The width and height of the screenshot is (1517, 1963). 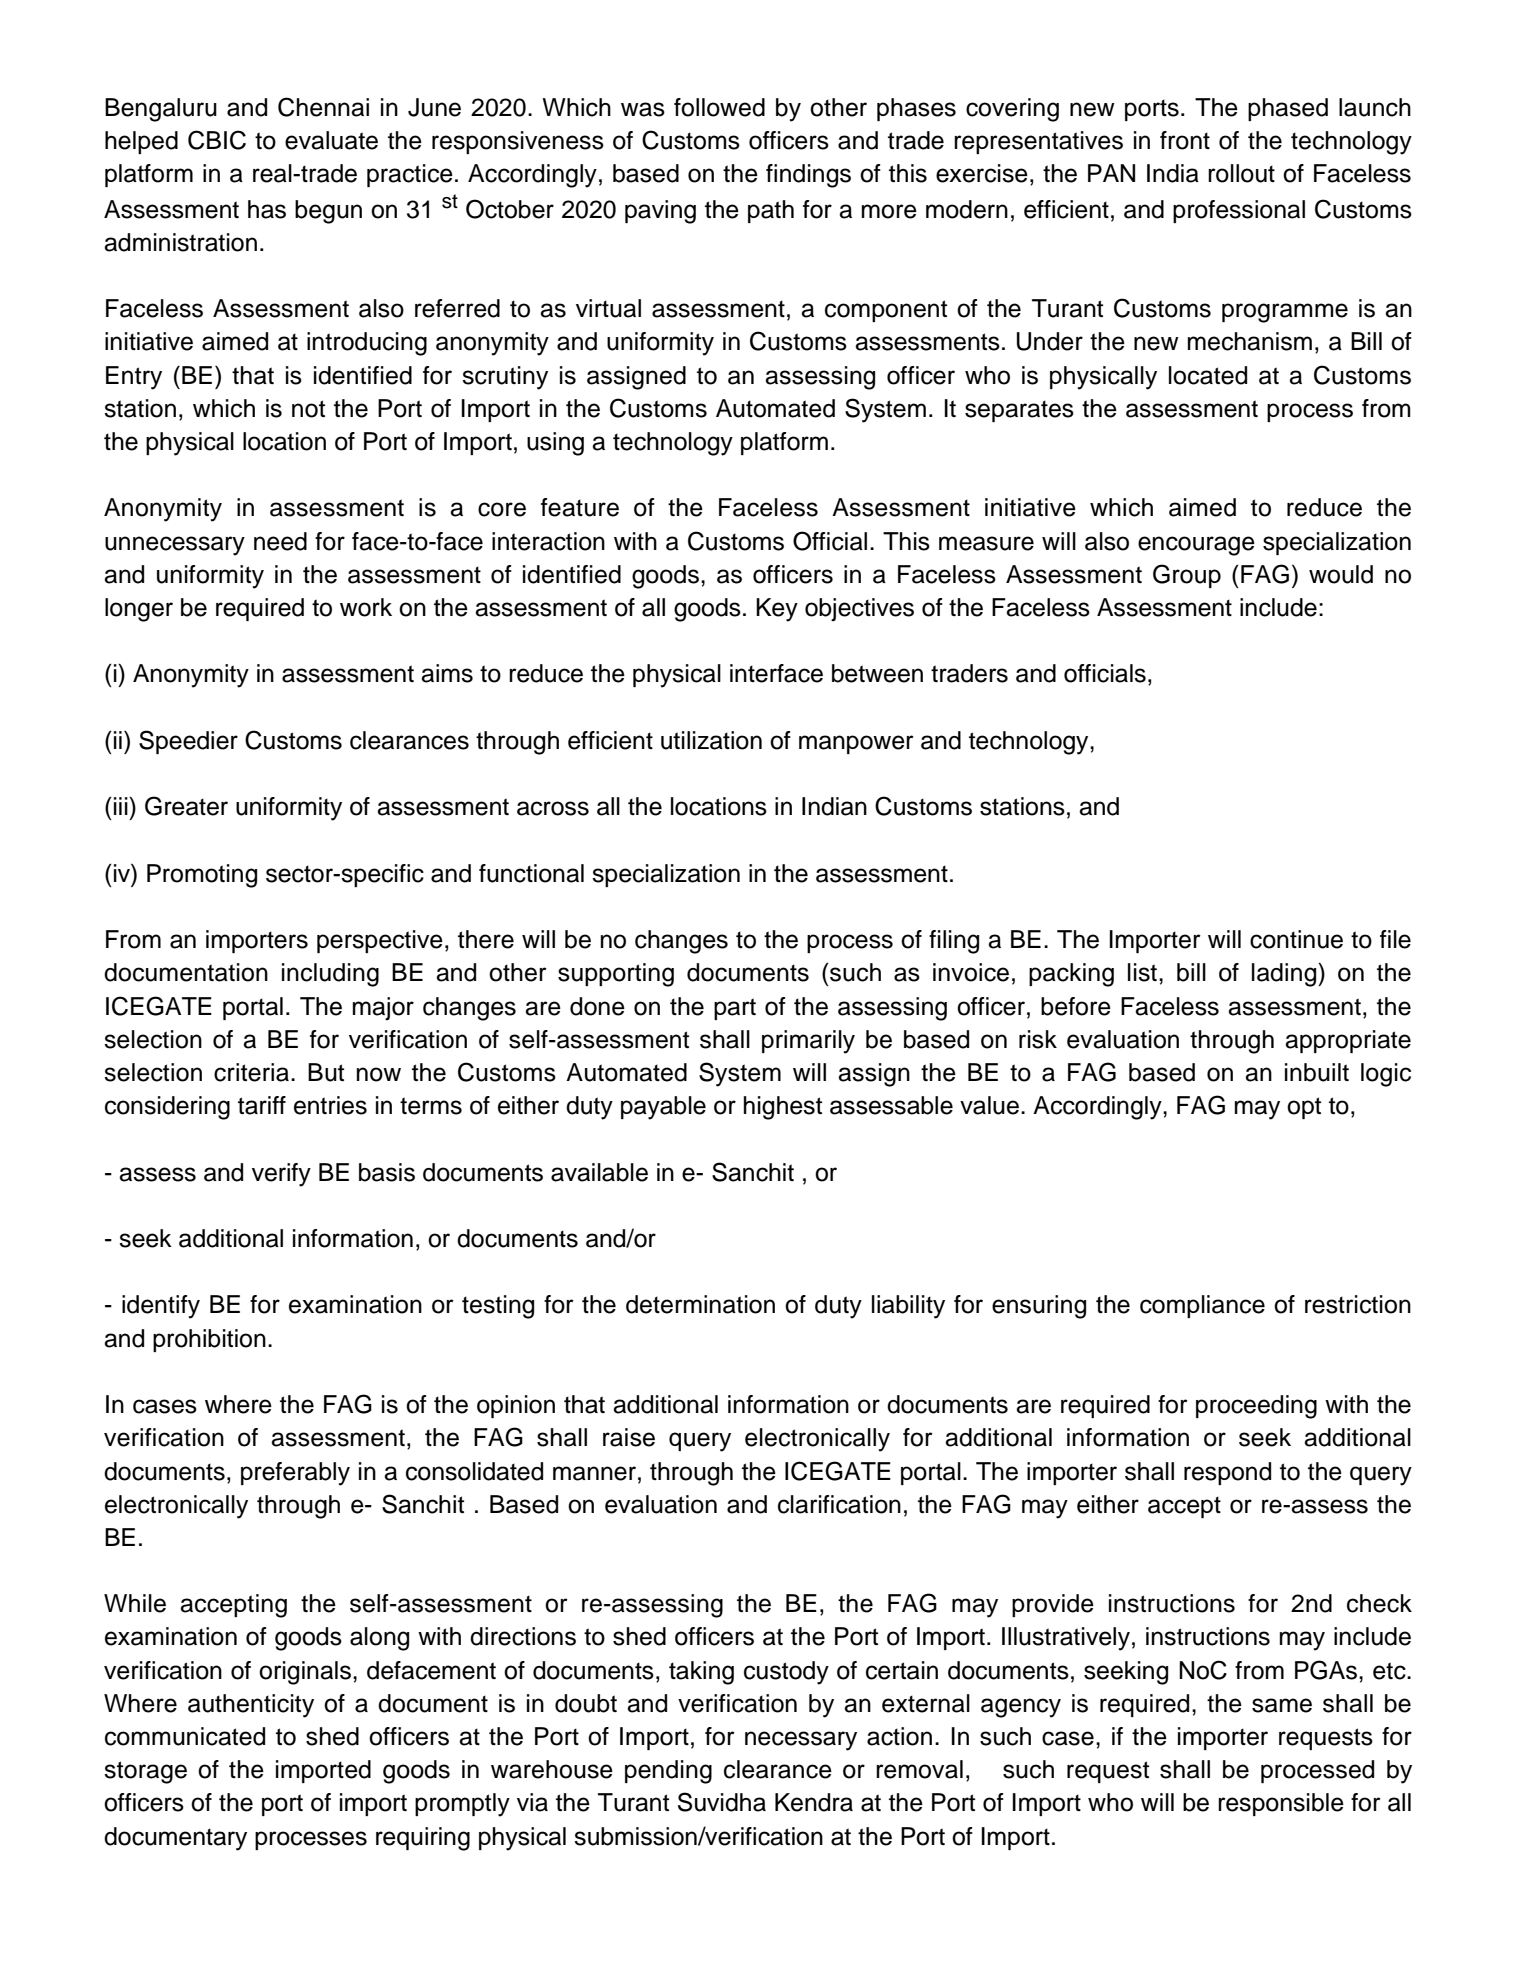 I want to click on determination, so click(x=700, y=1304).
